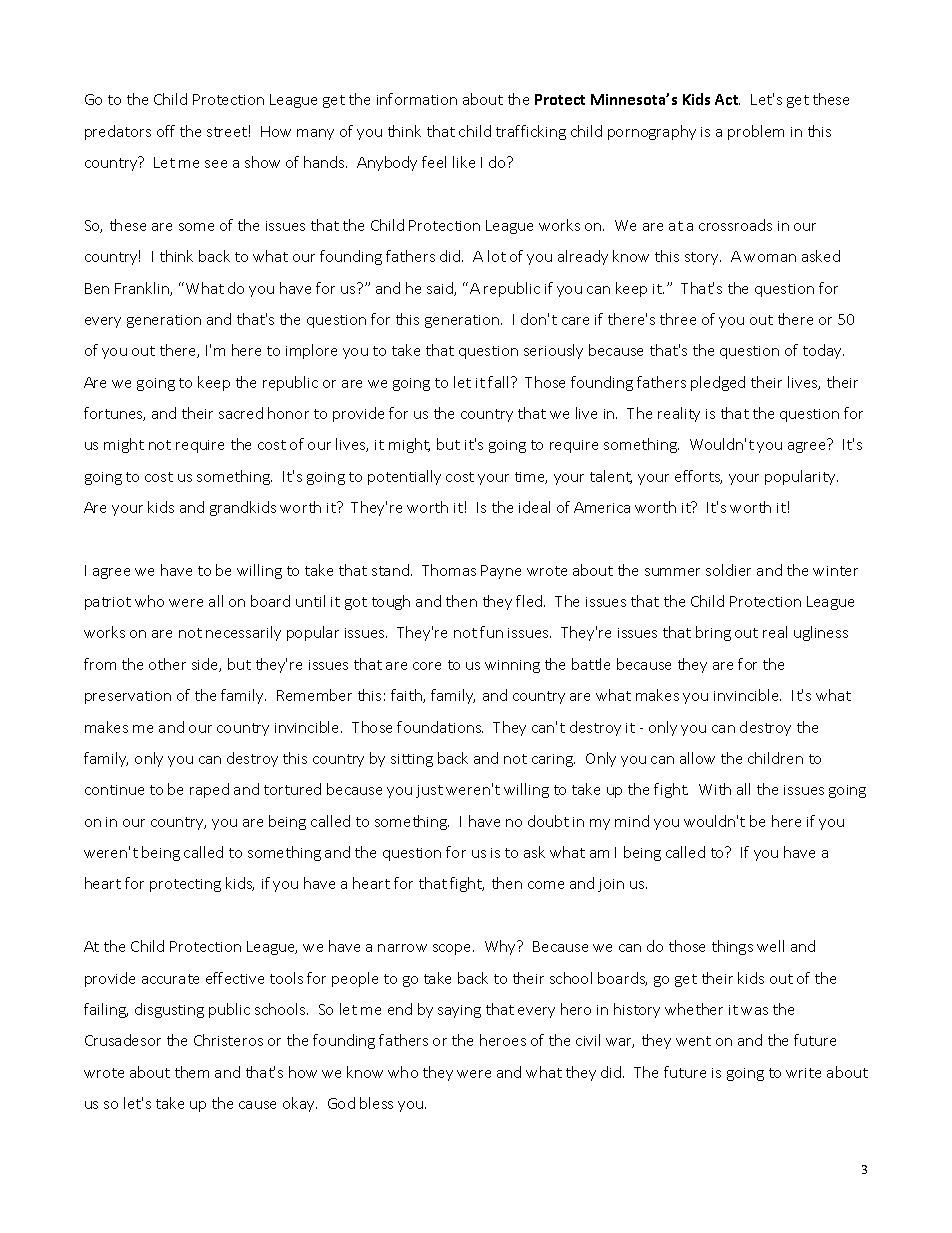 The image size is (952, 1233). I want to click on soldier, so click(728, 570).
